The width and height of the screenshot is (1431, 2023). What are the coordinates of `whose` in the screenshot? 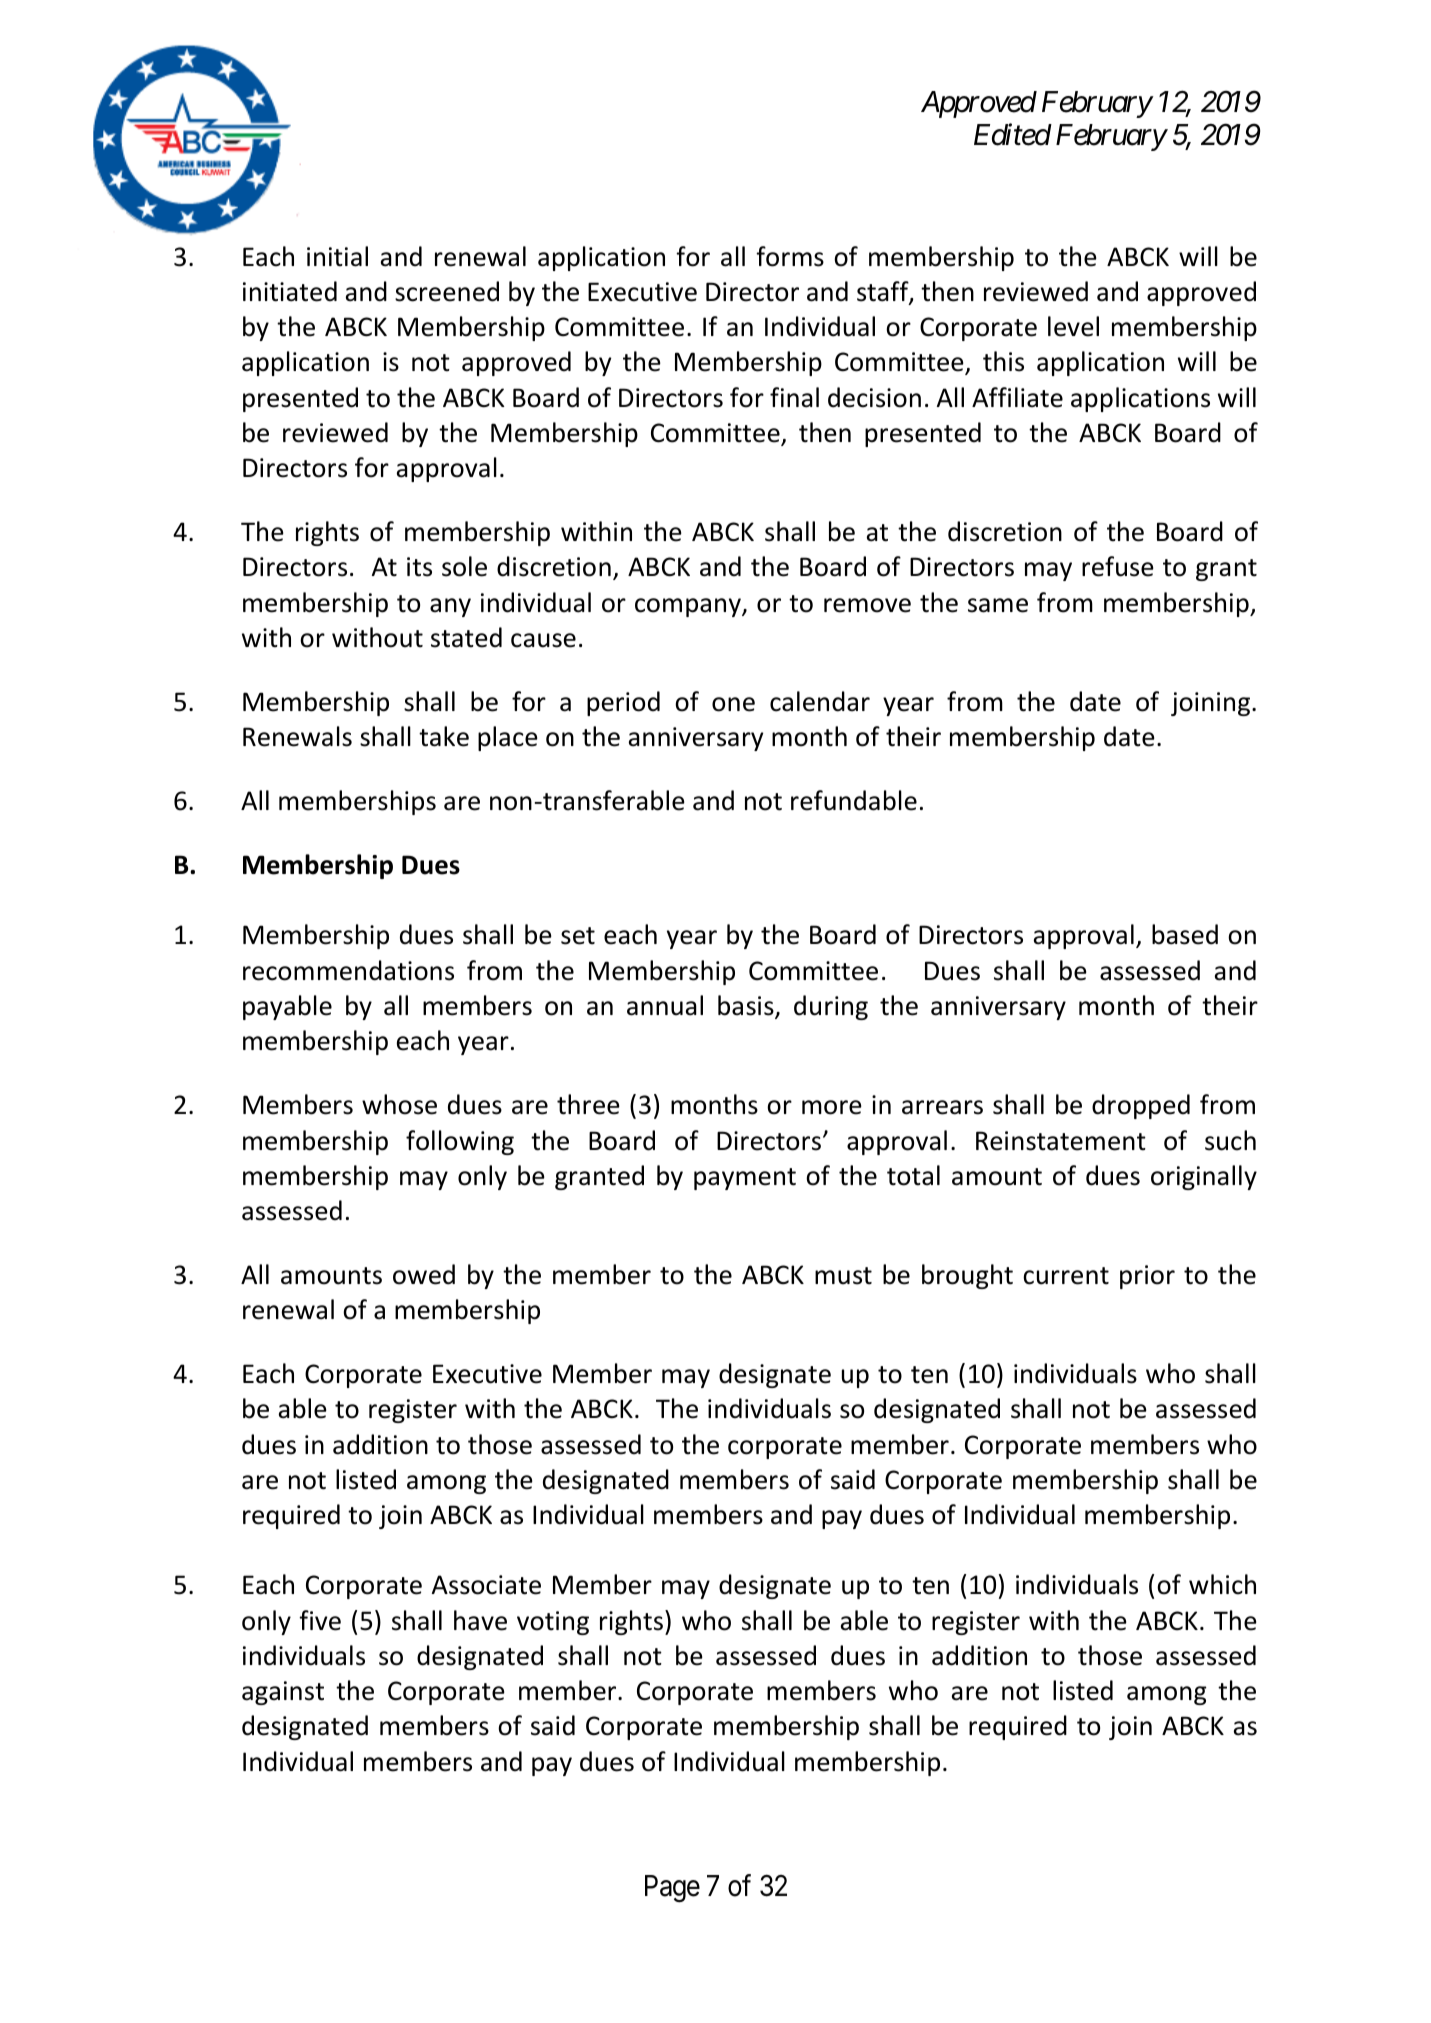 It's located at (399, 1104).
